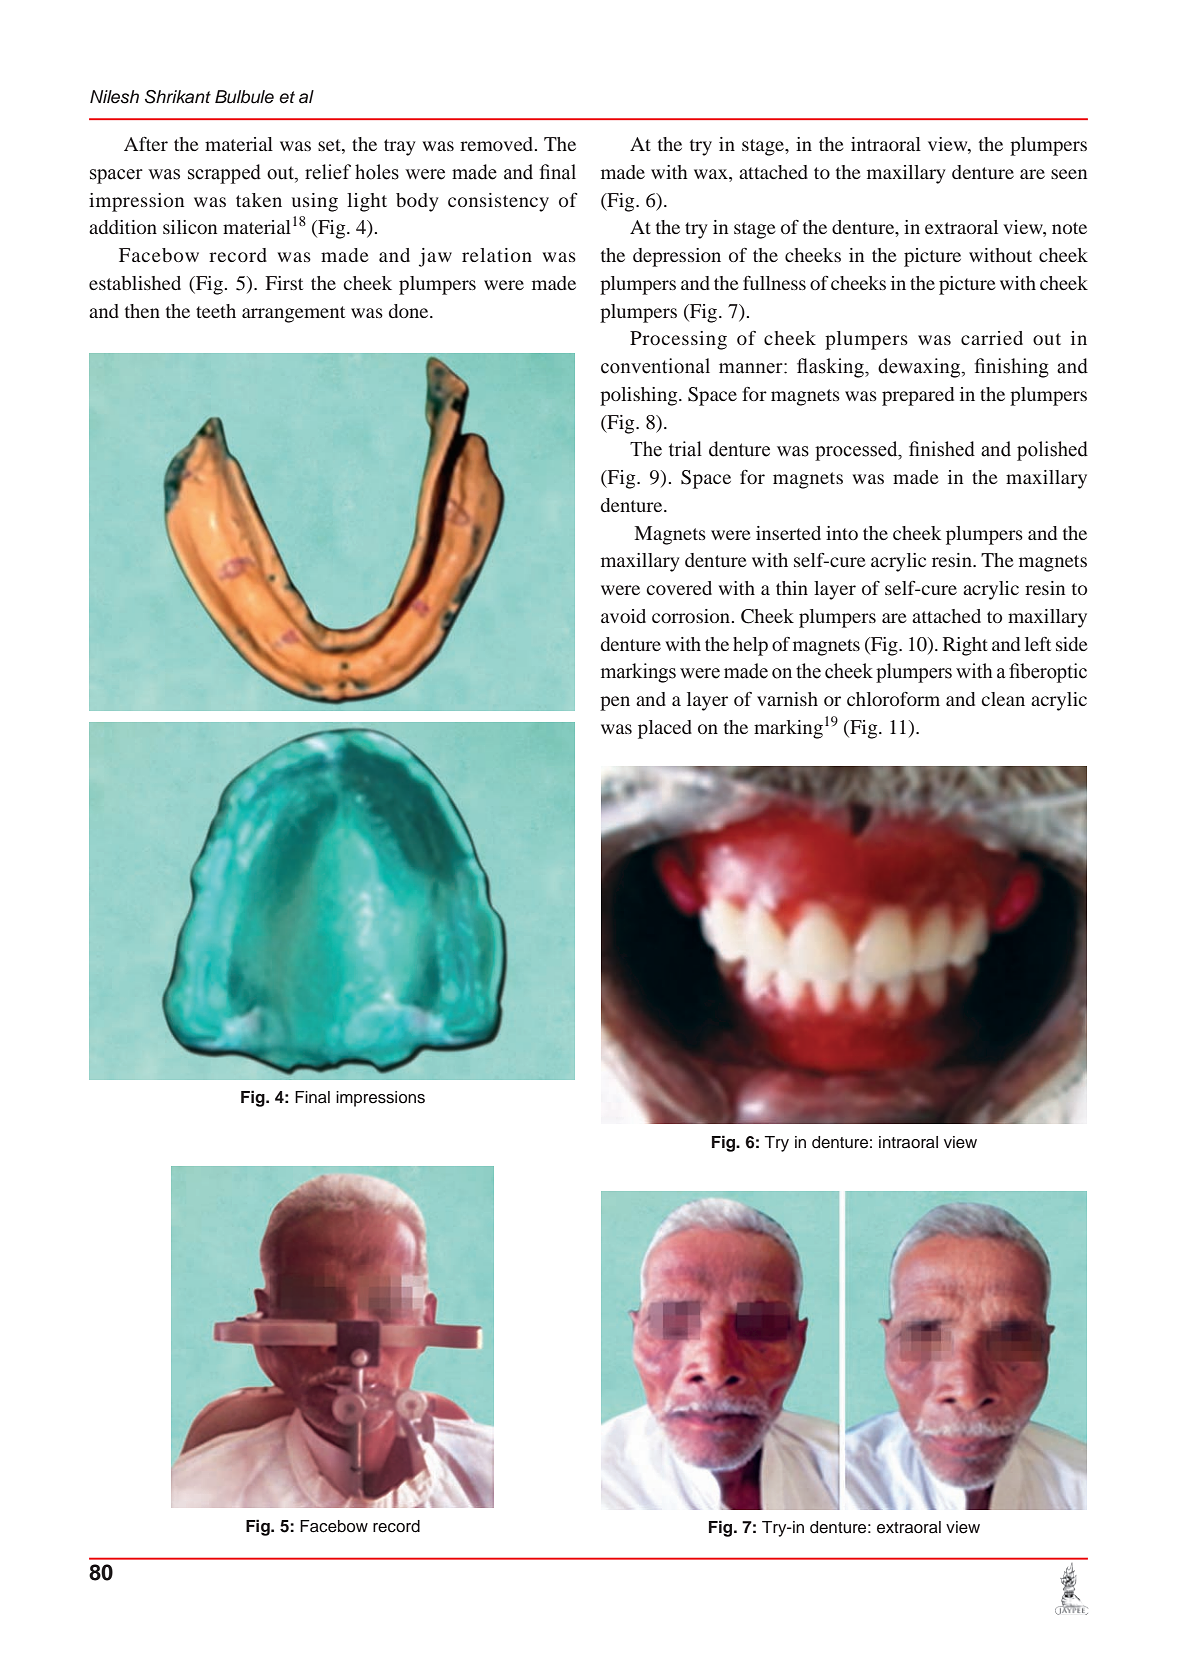  What do you see at coordinates (498, 144) in the screenshot?
I see `removed` at bounding box center [498, 144].
